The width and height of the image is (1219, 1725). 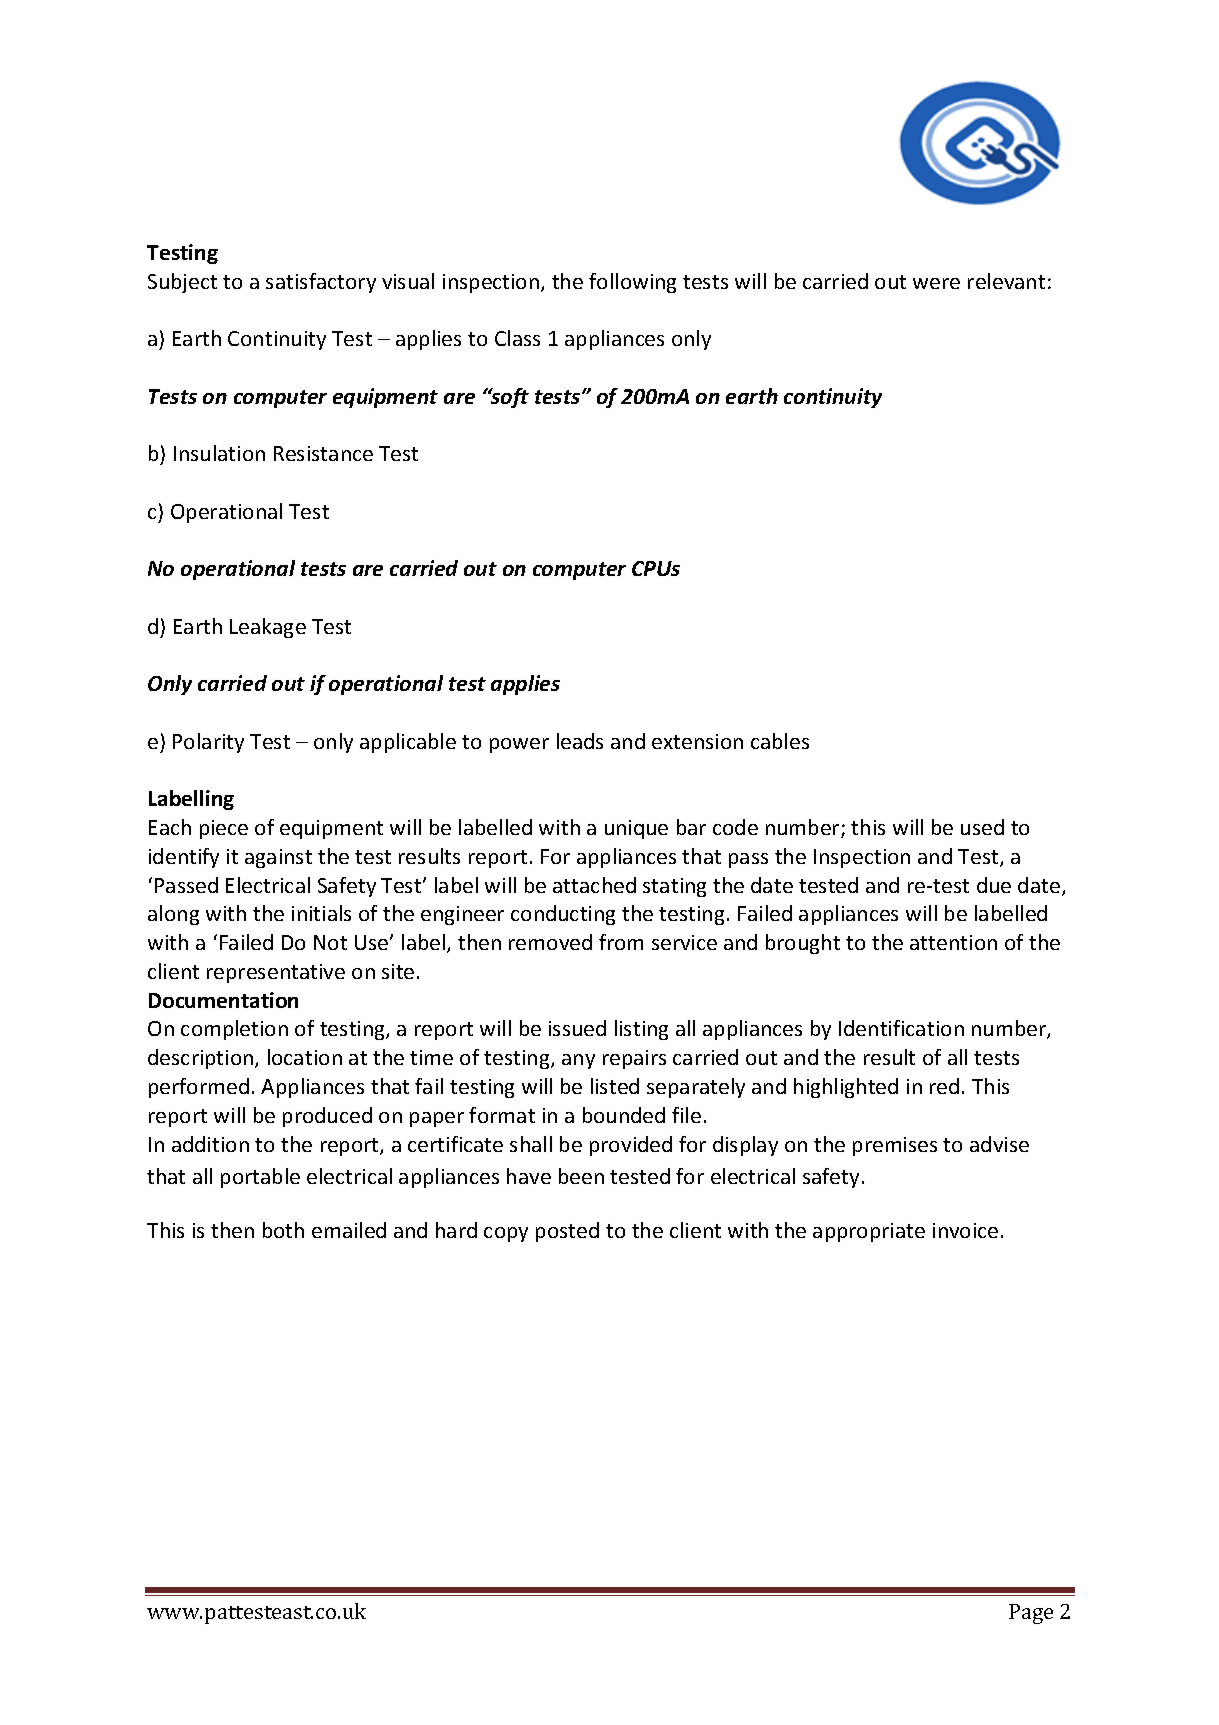 I want to click on following, so click(x=632, y=283).
